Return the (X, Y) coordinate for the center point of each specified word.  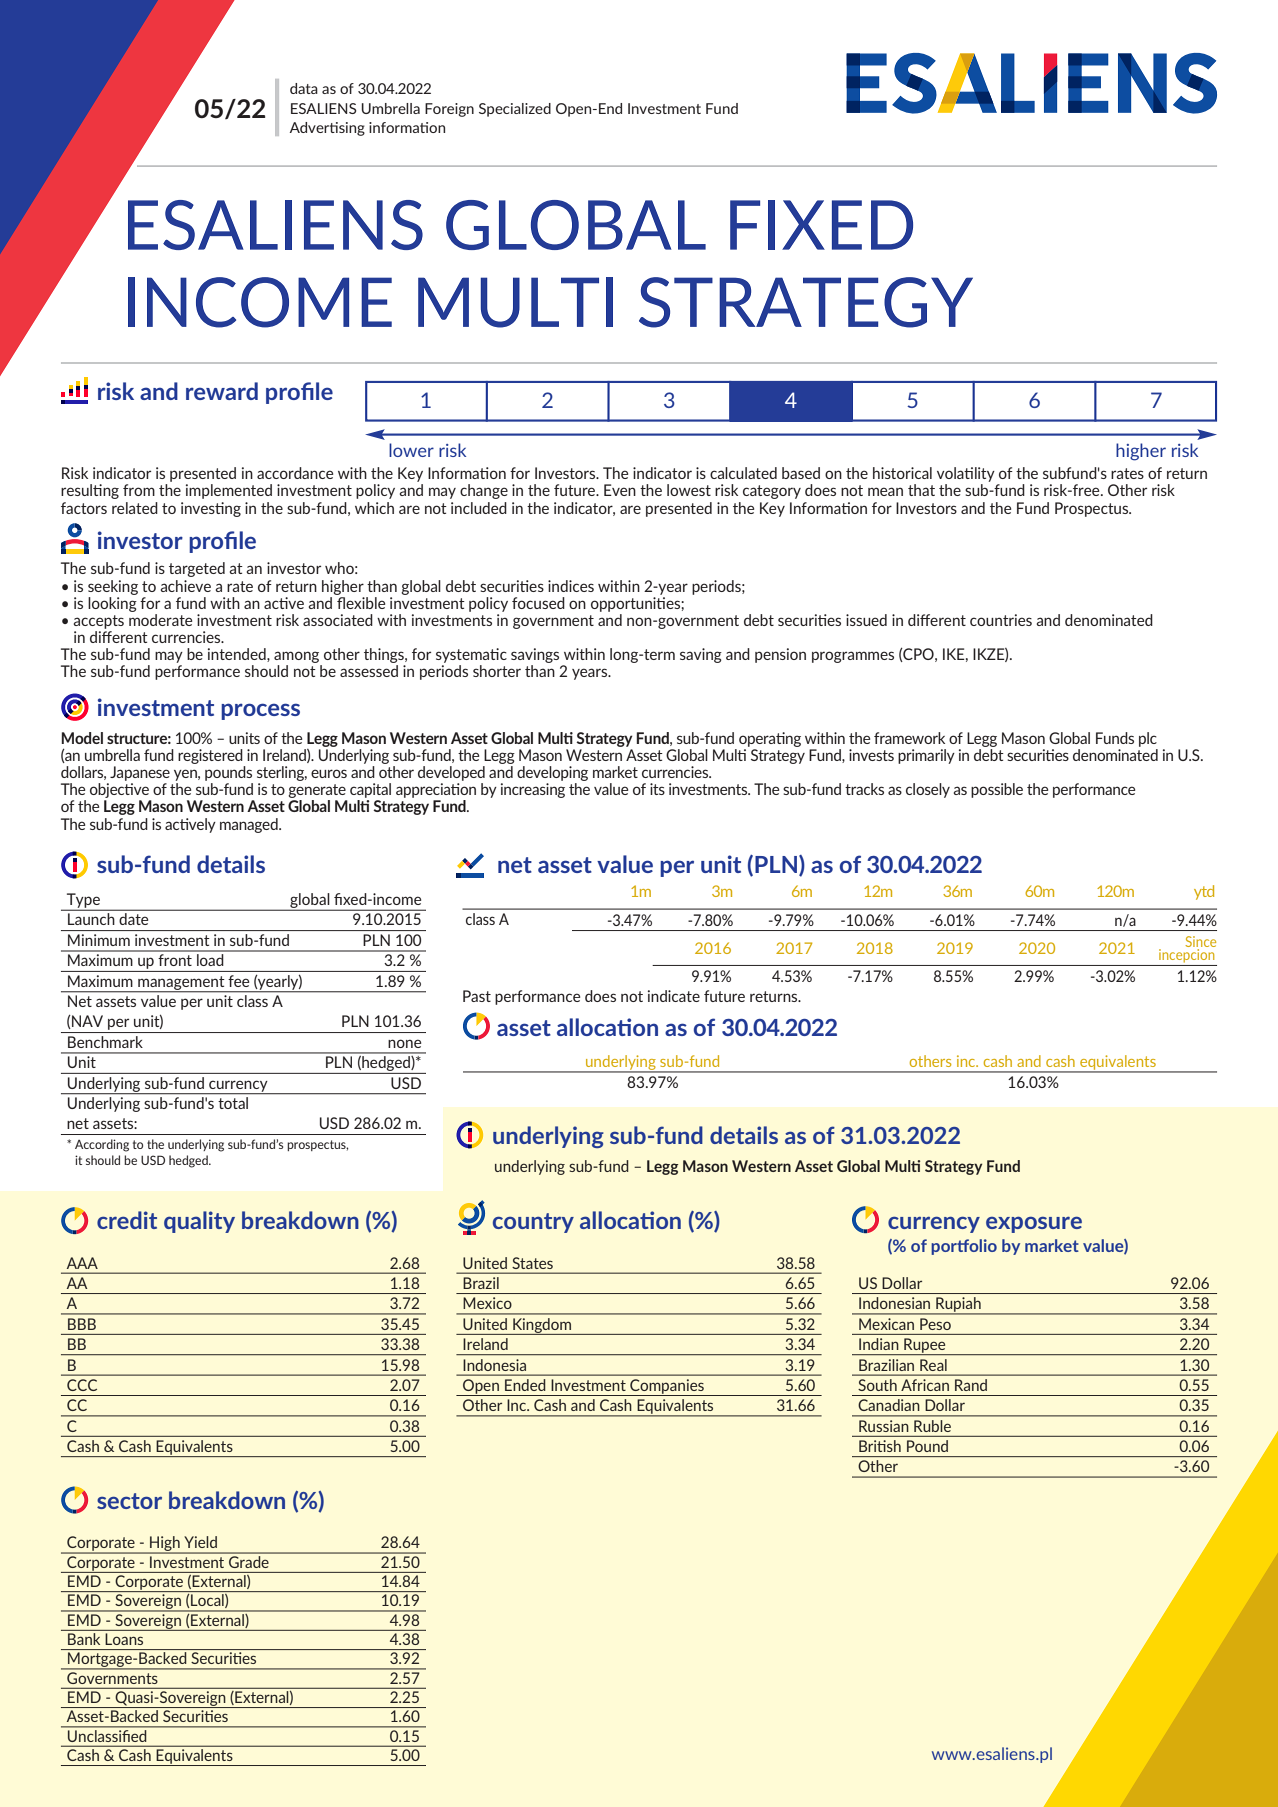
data (304, 88)
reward (222, 391)
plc (1148, 739)
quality (199, 1222)
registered (210, 756)
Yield (200, 1542)
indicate (674, 996)
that (921, 490)
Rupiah (958, 1306)
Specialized (515, 110)
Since (1200, 941)
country (533, 1223)
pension (780, 655)
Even (620, 490)
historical (902, 473)
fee (238, 981)
